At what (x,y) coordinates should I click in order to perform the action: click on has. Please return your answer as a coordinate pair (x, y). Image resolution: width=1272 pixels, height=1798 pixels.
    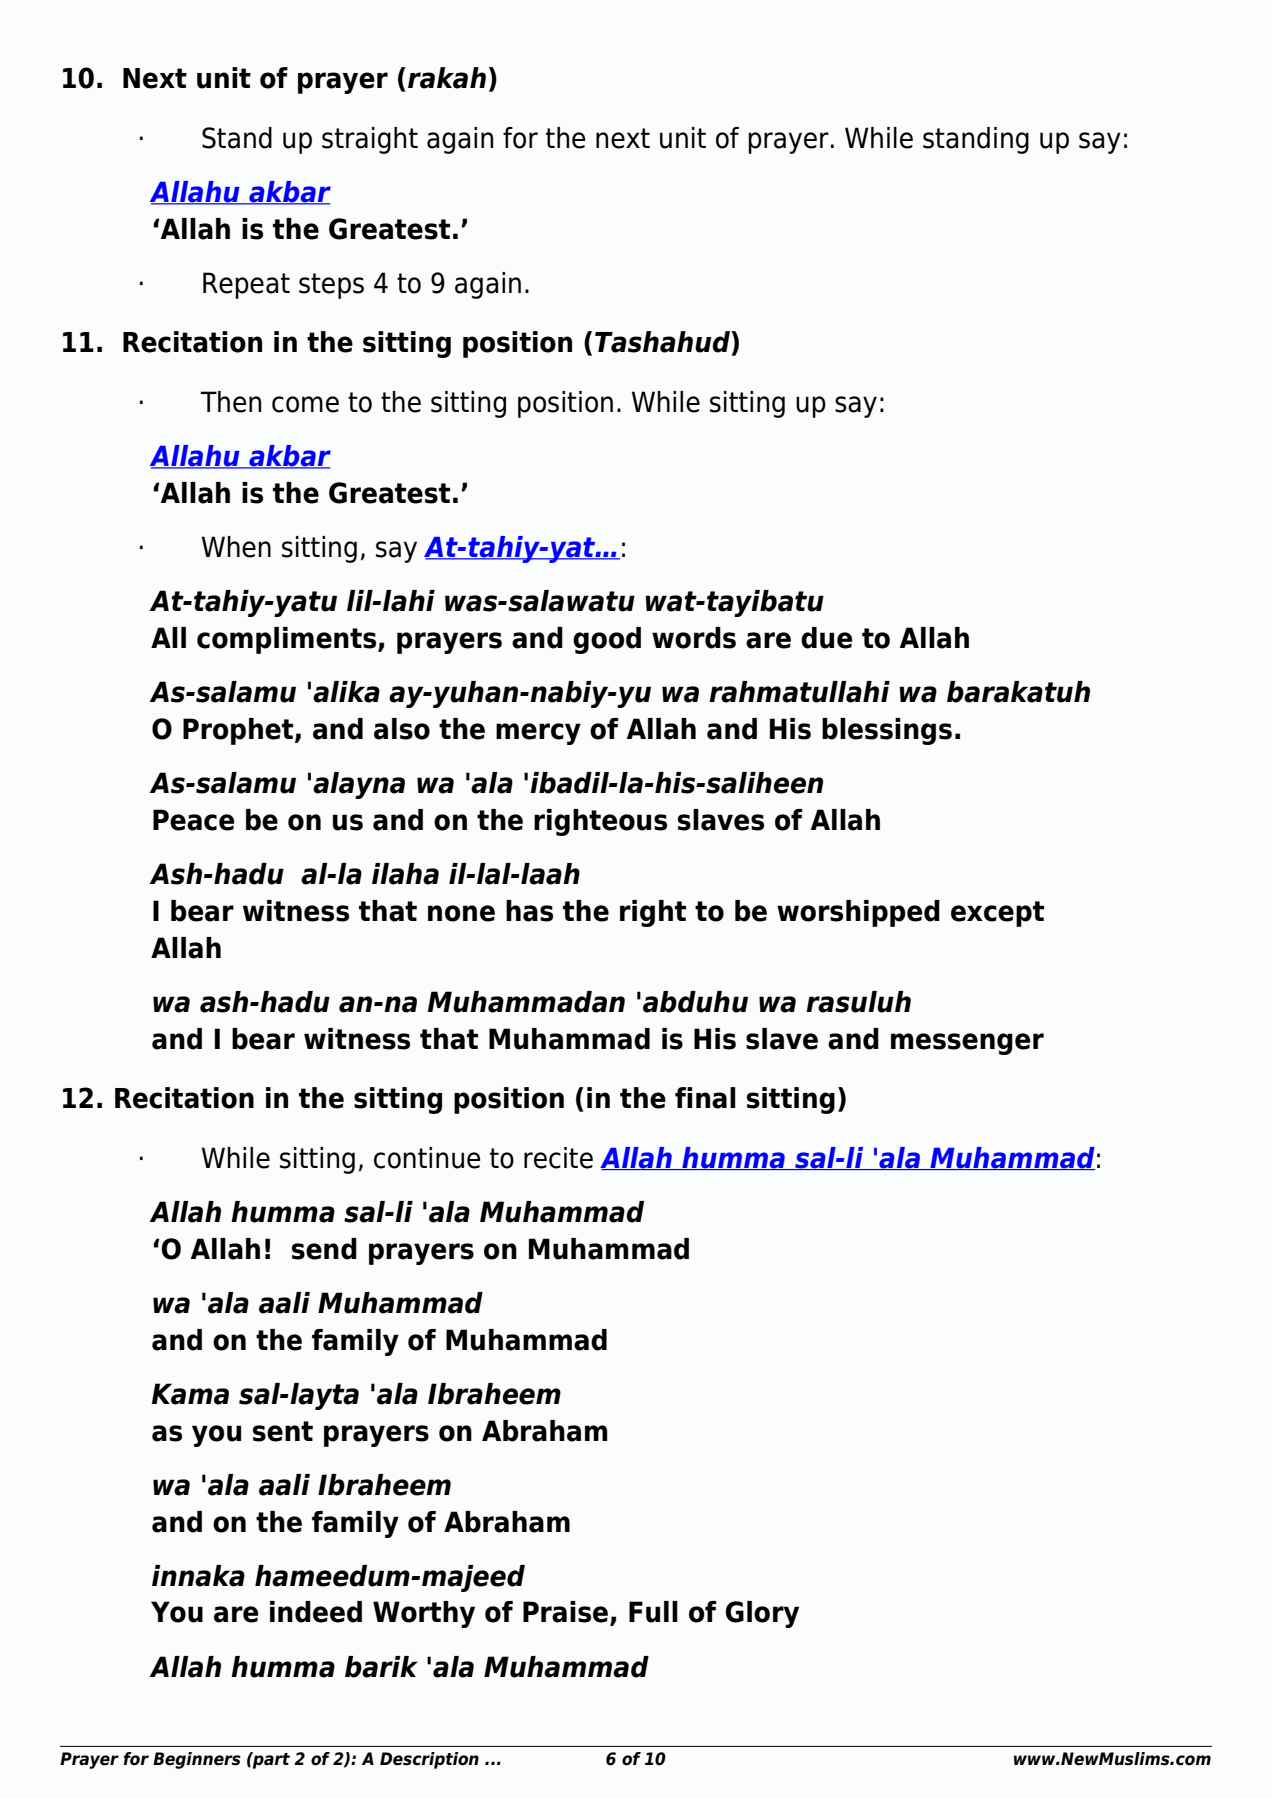
    Looking at the image, I should click on (529, 911).
